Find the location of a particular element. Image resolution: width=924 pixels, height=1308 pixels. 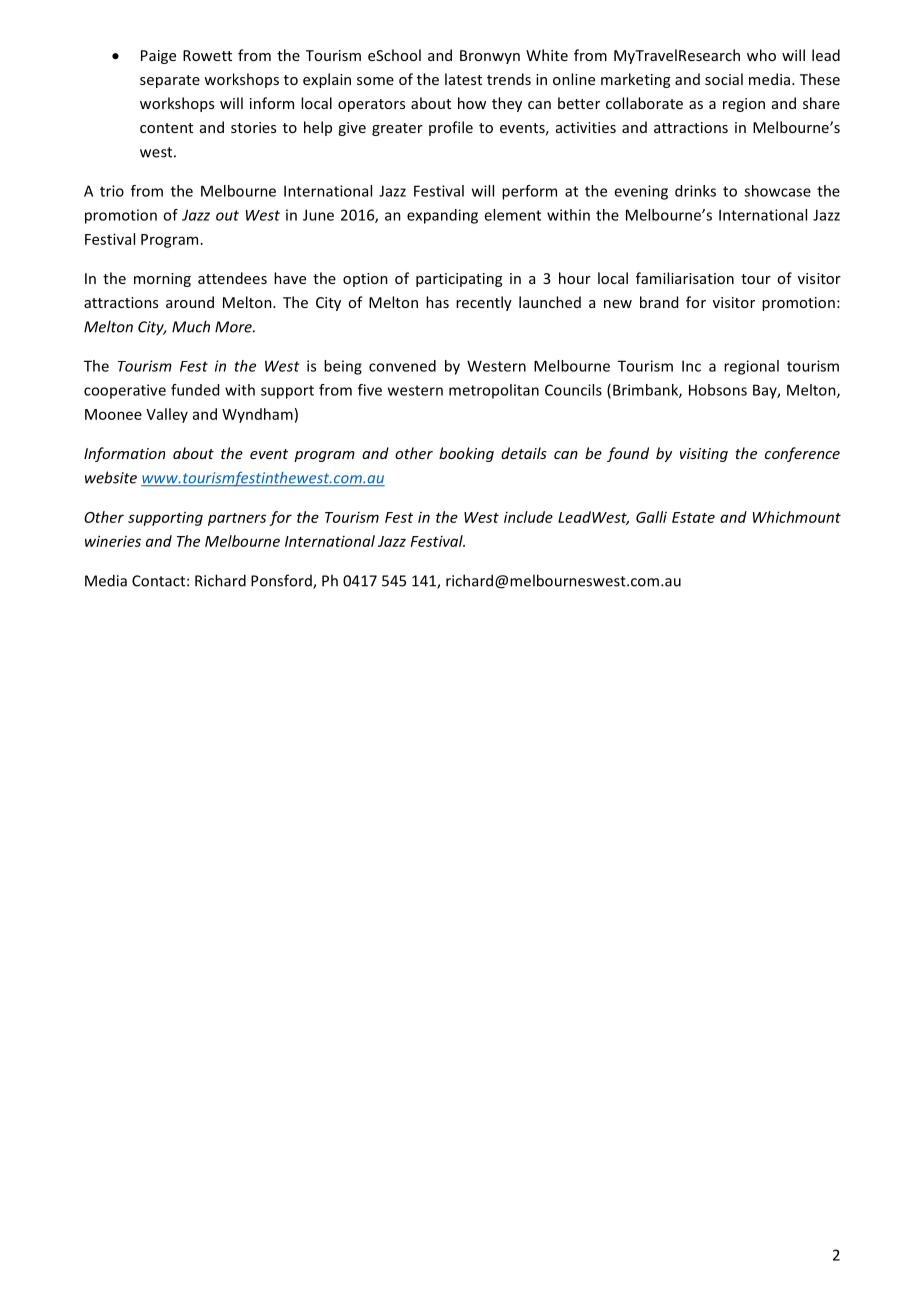

recently is located at coordinates (484, 303).
